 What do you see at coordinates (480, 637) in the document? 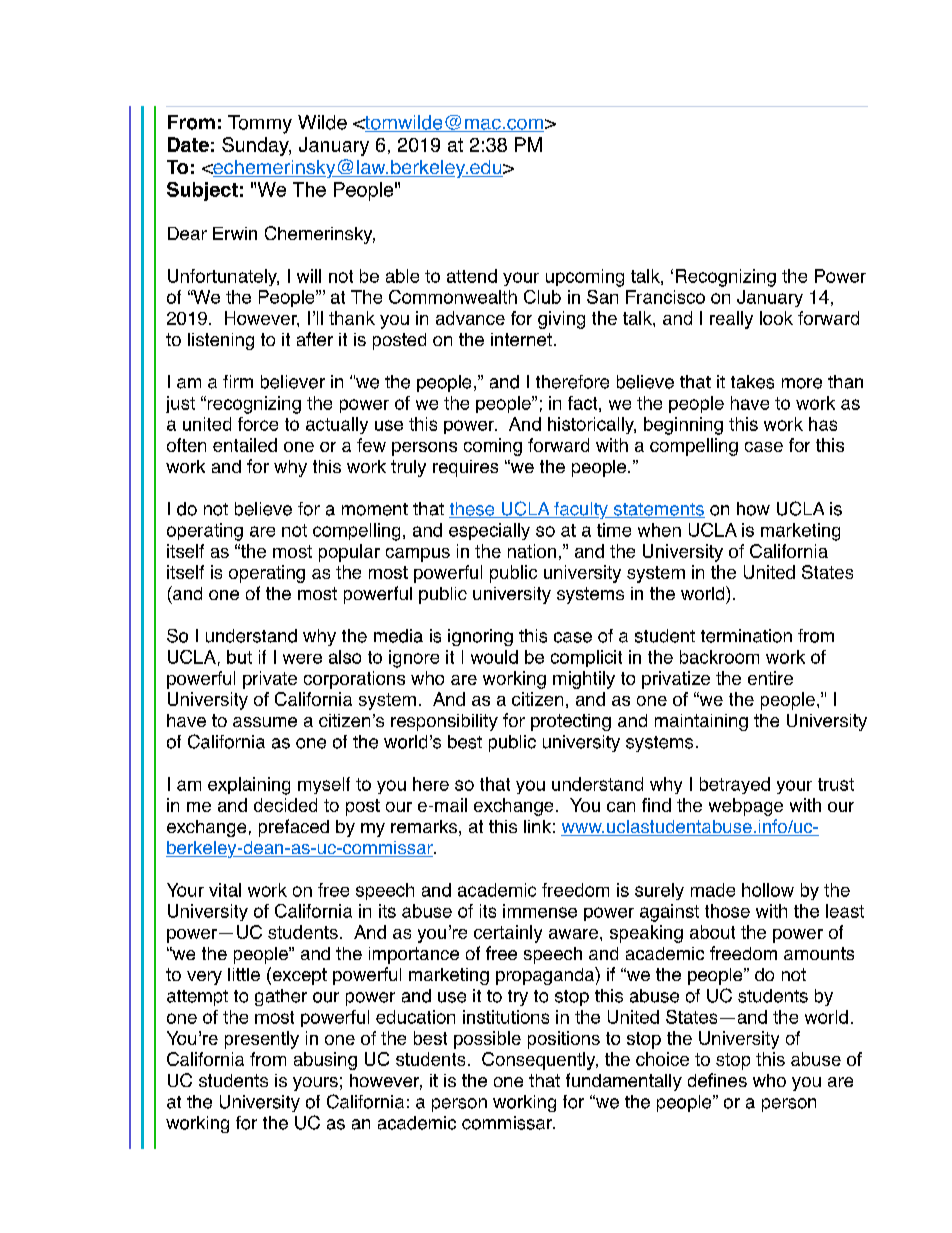
I see `ignoring` at bounding box center [480, 637].
